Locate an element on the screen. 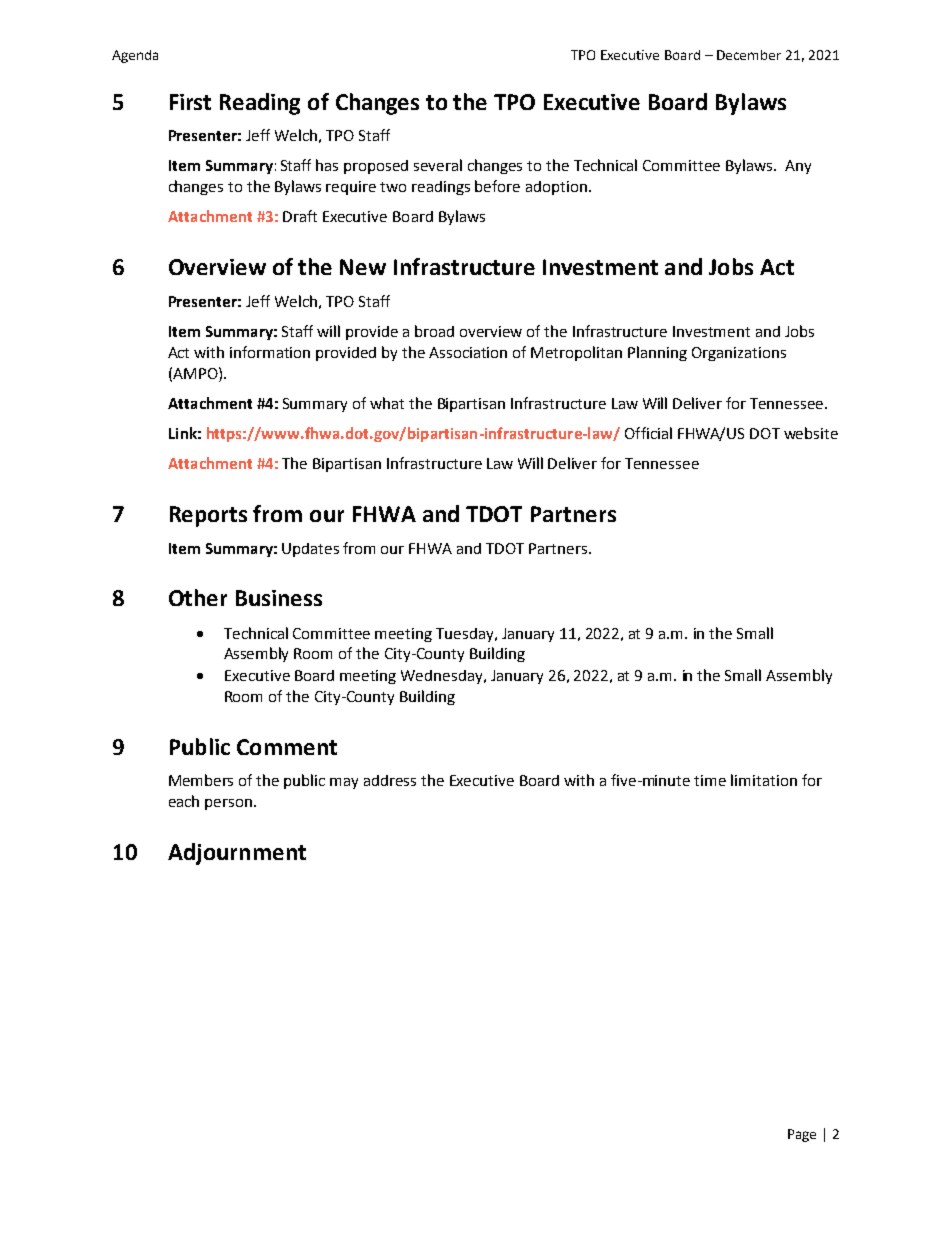 The width and height of the screenshot is (952, 1233). time is located at coordinates (710, 780).
